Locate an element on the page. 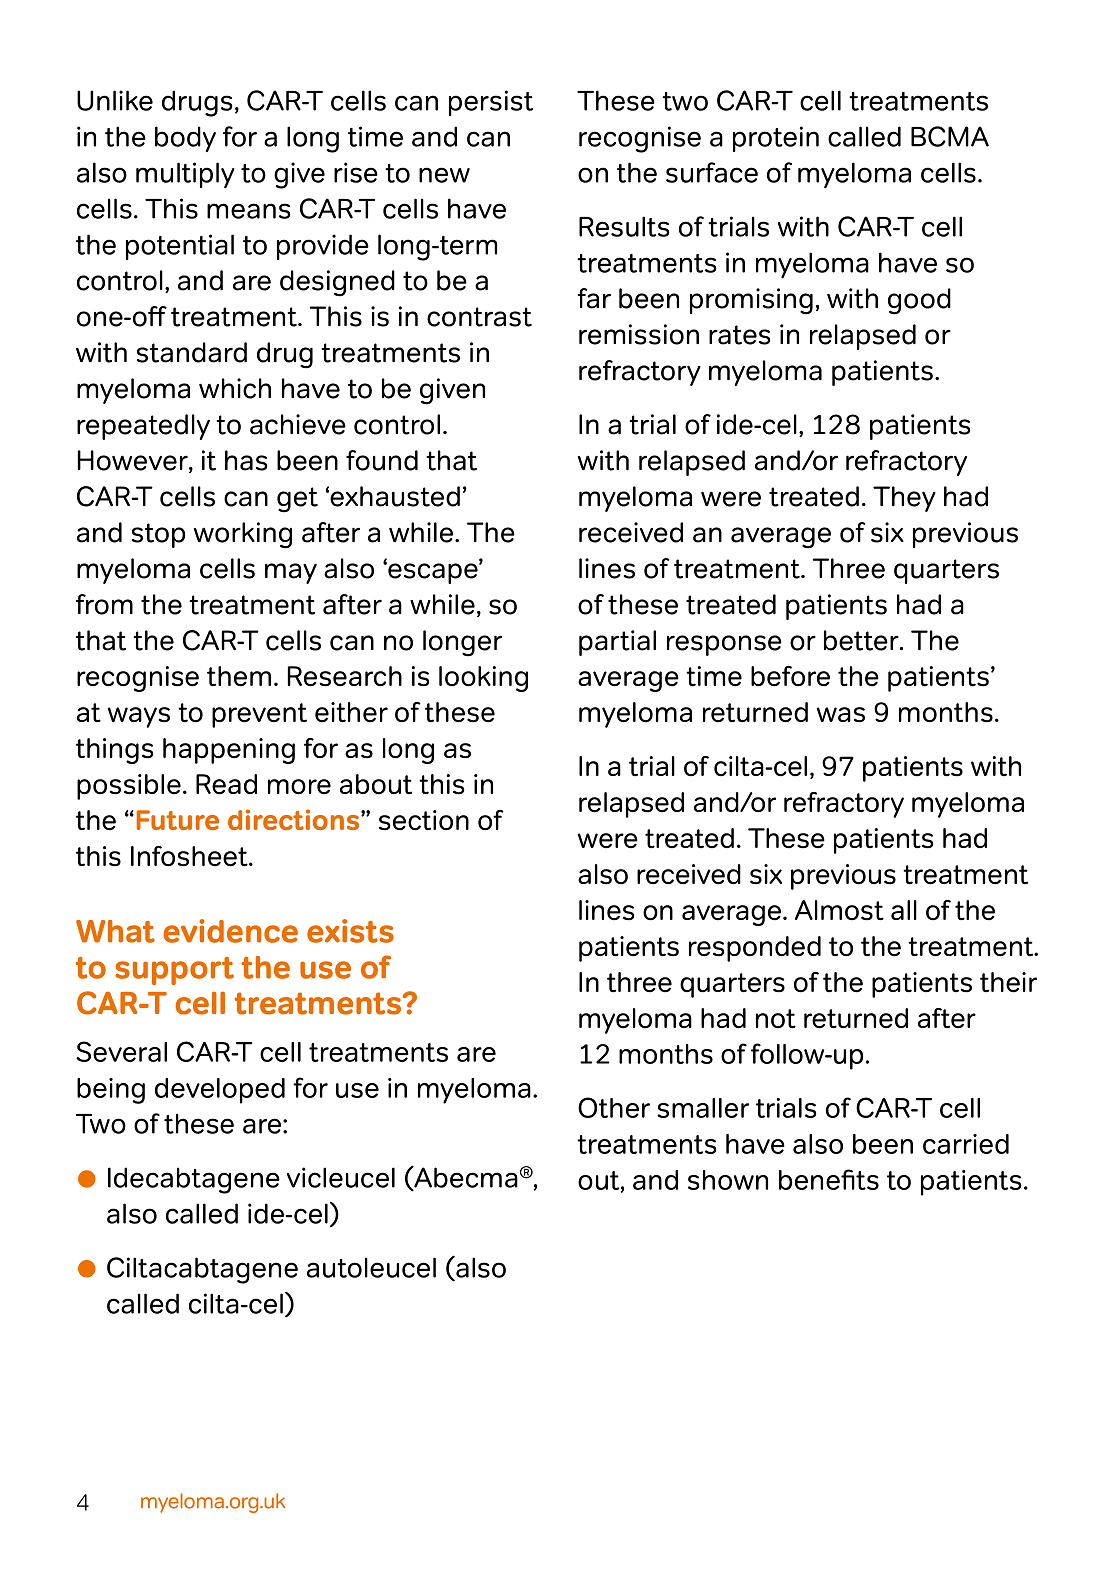  section is located at coordinates (424, 820).
